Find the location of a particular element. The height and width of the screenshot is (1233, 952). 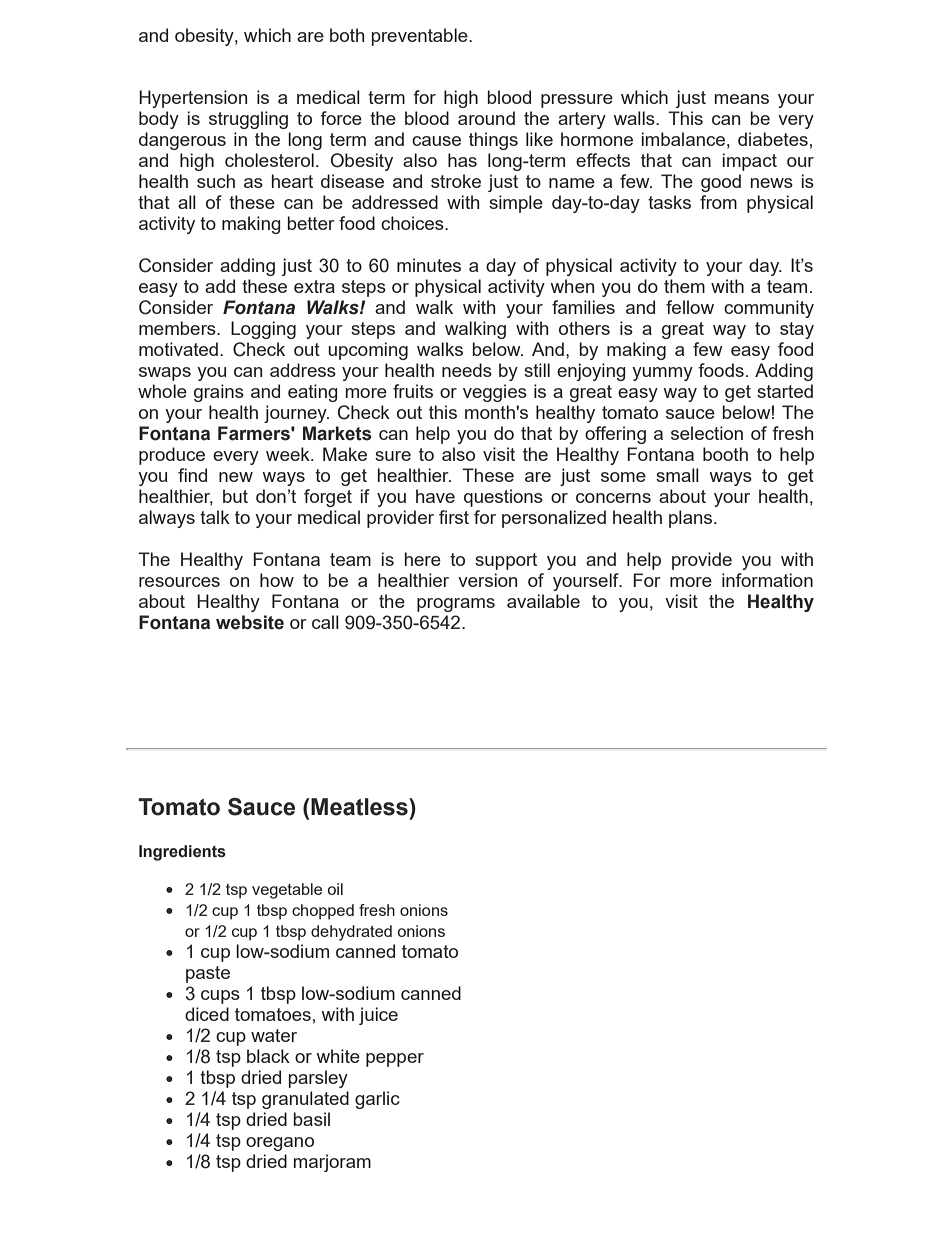

around is located at coordinates (486, 118).
